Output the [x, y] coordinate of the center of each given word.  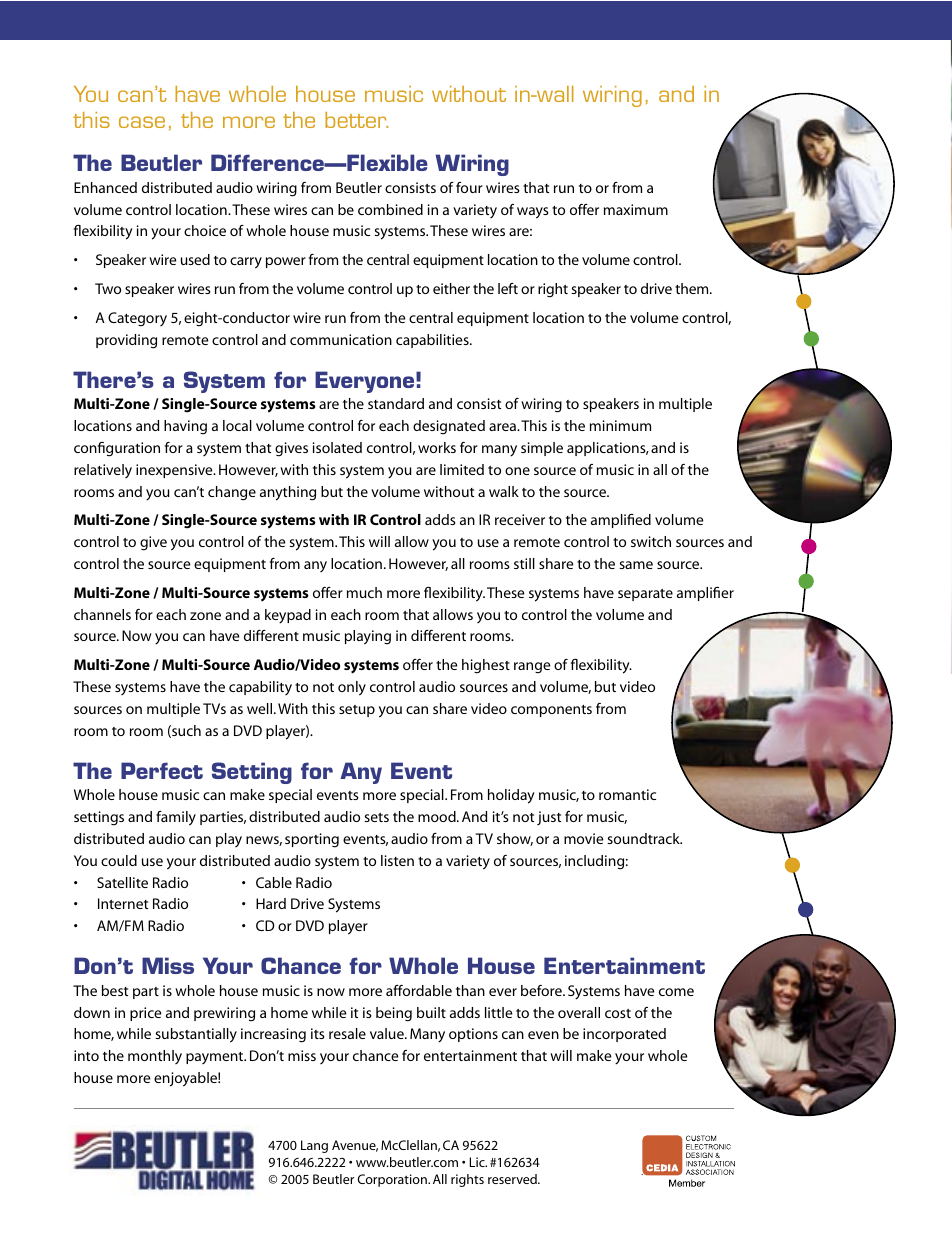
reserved [513, 1179]
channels [102, 614]
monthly [155, 1057]
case [142, 122]
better [356, 120]
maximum [636, 209]
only [352, 688]
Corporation [393, 1180]
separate [645, 595]
